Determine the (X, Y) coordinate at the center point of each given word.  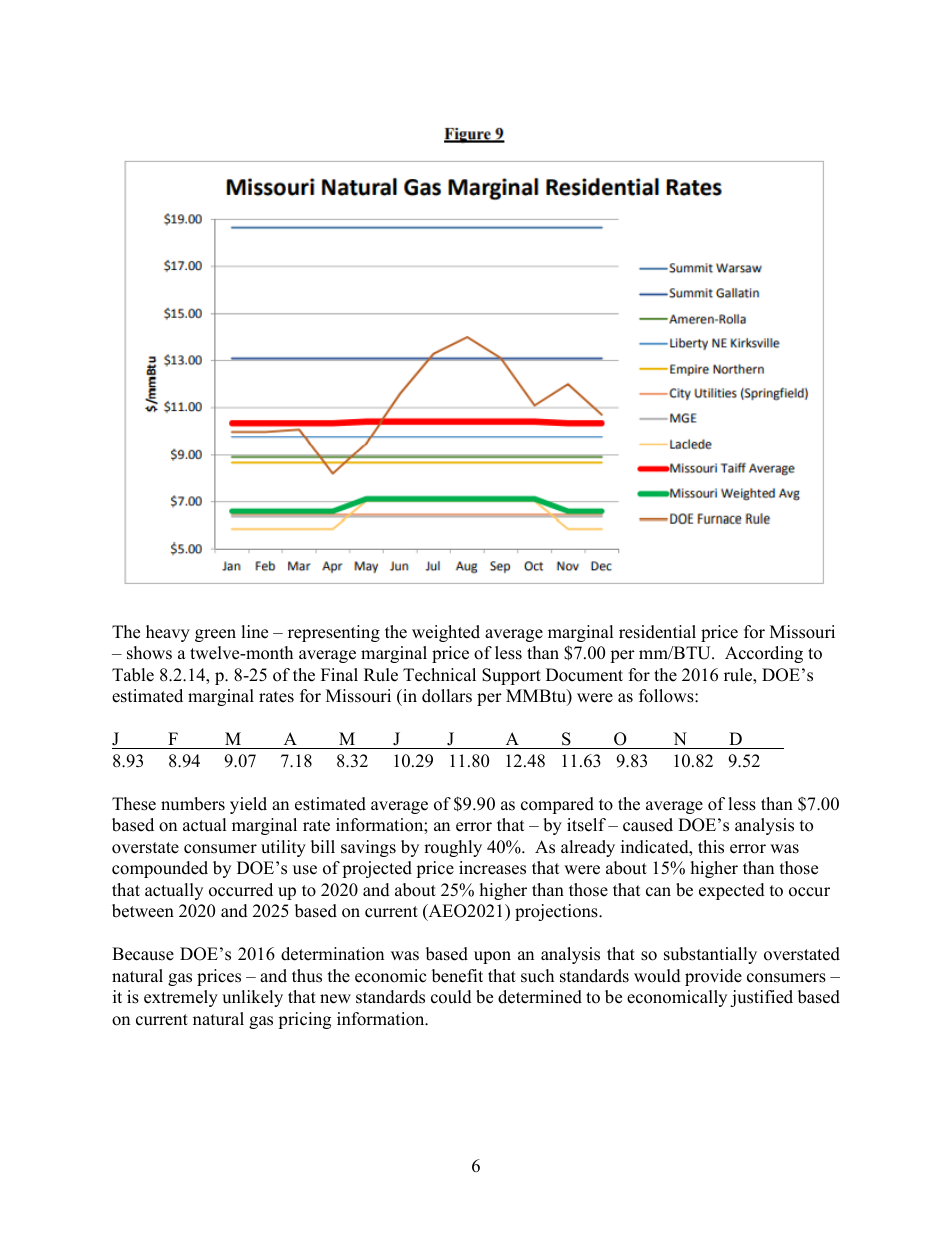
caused (648, 825)
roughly (453, 848)
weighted (446, 633)
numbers (193, 804)
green (215, 635)
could (451, 997)
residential (657, 632)
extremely (181, 998)
